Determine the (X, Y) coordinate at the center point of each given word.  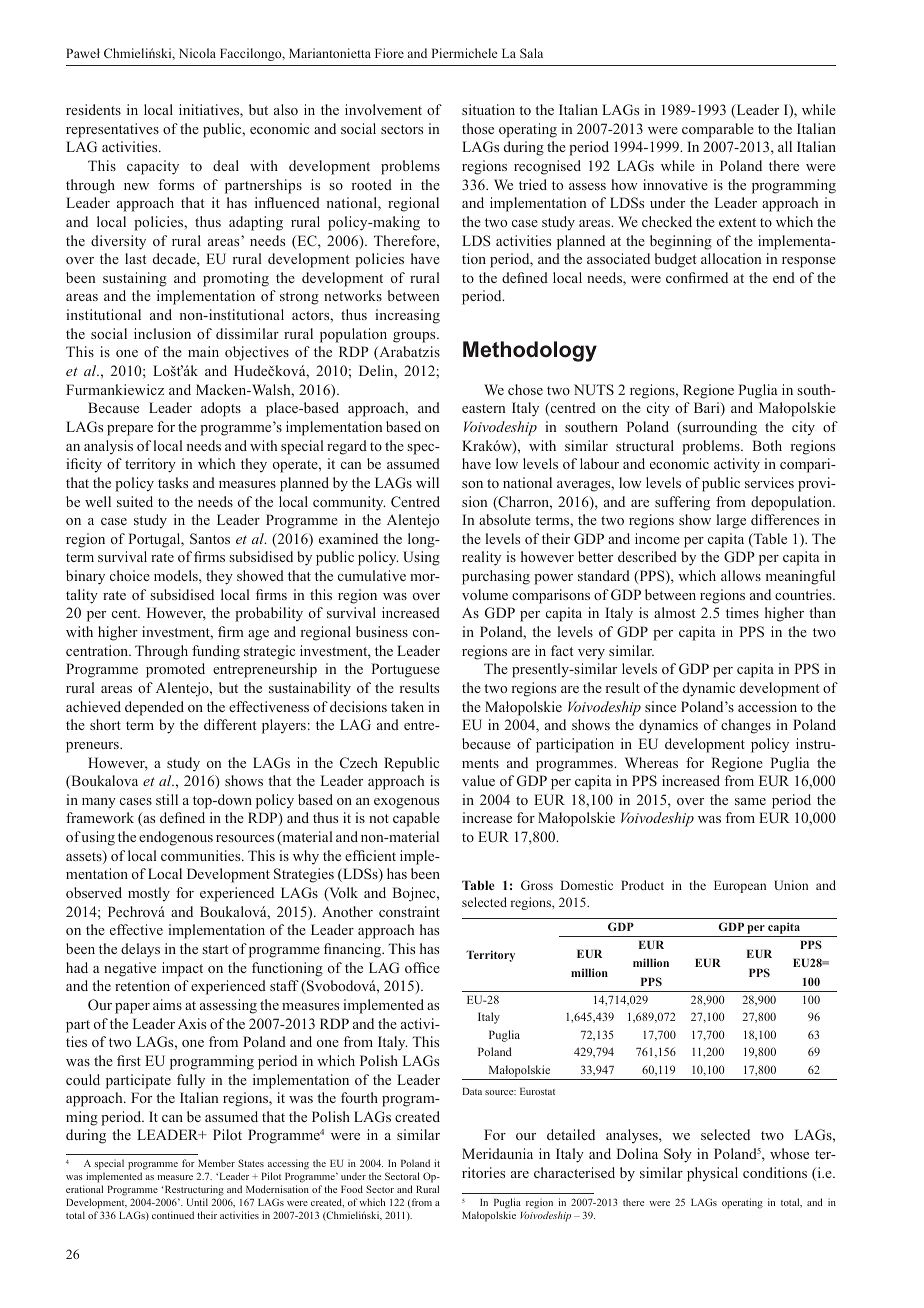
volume (485, 594)
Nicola (197, 53)
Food (352, 1189)
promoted (175, 670)
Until (197, 1202)
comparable (718, 130)
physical (712, 1174)
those (478, 128)
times (742, 612)
